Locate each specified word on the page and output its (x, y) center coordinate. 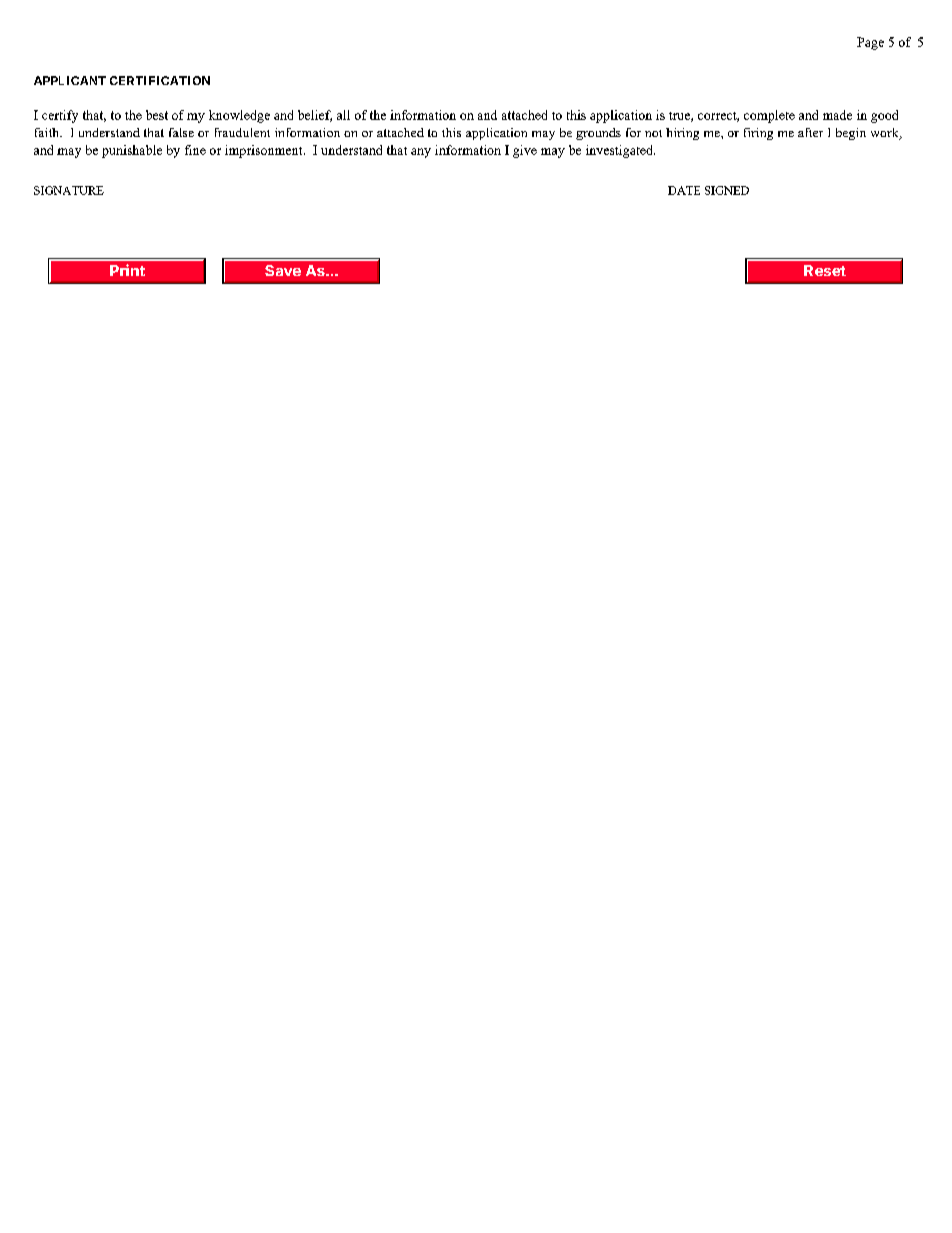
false (181, 132)
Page (870, 43)
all (343, 115)
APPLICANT (70, 80)
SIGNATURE (69, 190)
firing (758, 134)
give (525, 151)
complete (769, 116)
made (837, 115)
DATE (684, 190)
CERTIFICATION (160, 80)
